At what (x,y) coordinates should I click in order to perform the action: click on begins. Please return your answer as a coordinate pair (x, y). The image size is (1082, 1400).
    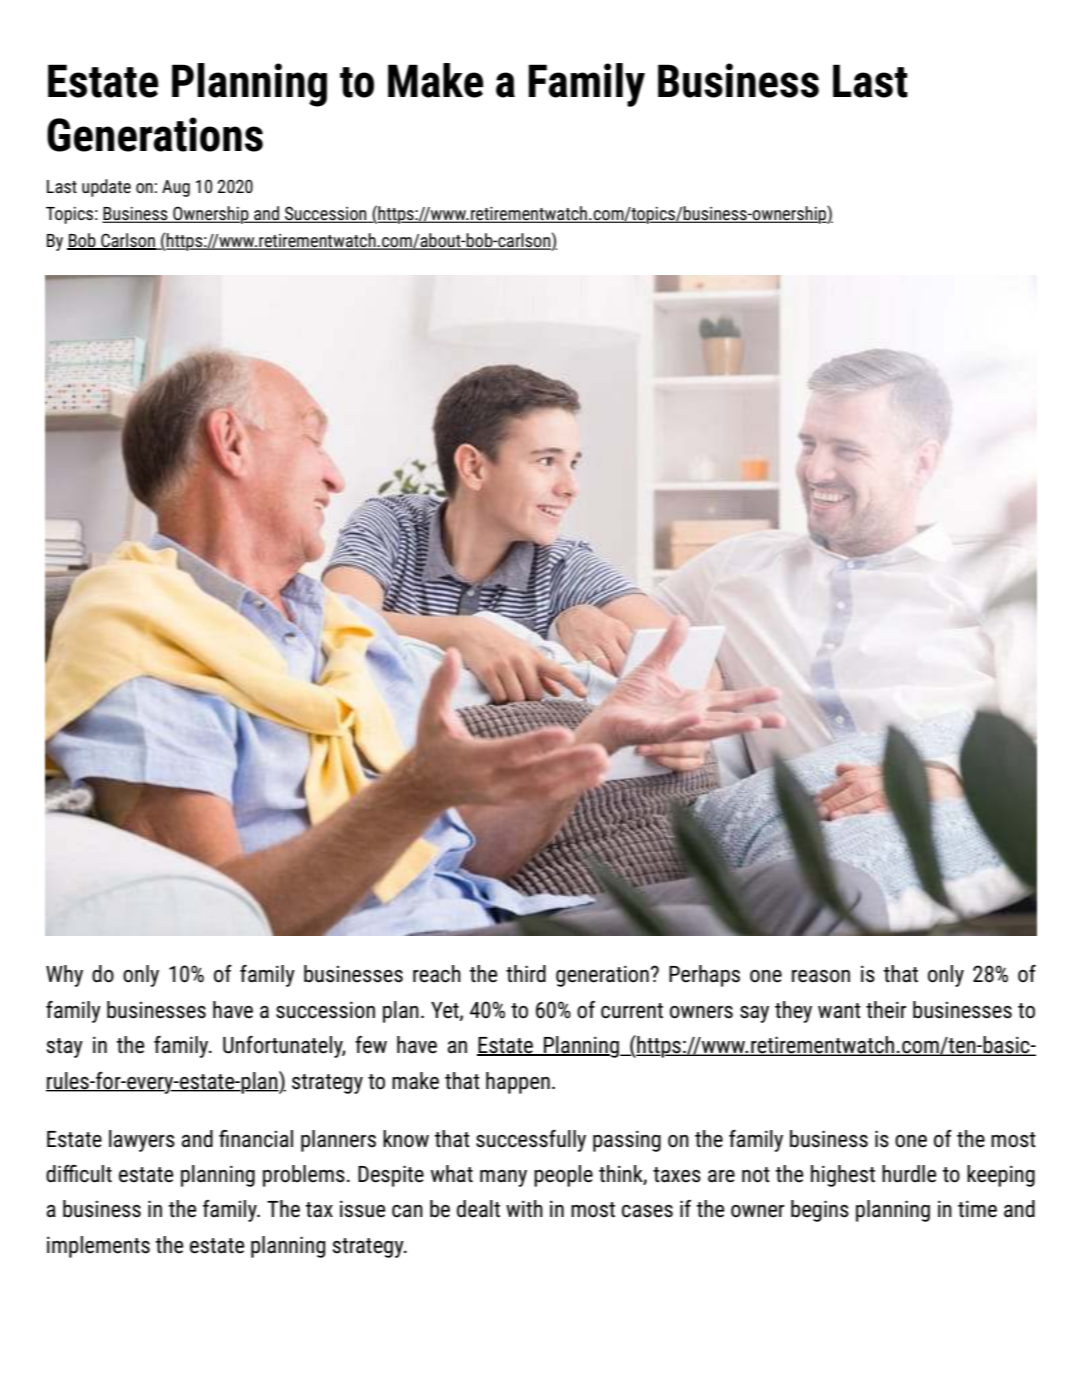
    Looking at the image, I should click on (820, 1211).
